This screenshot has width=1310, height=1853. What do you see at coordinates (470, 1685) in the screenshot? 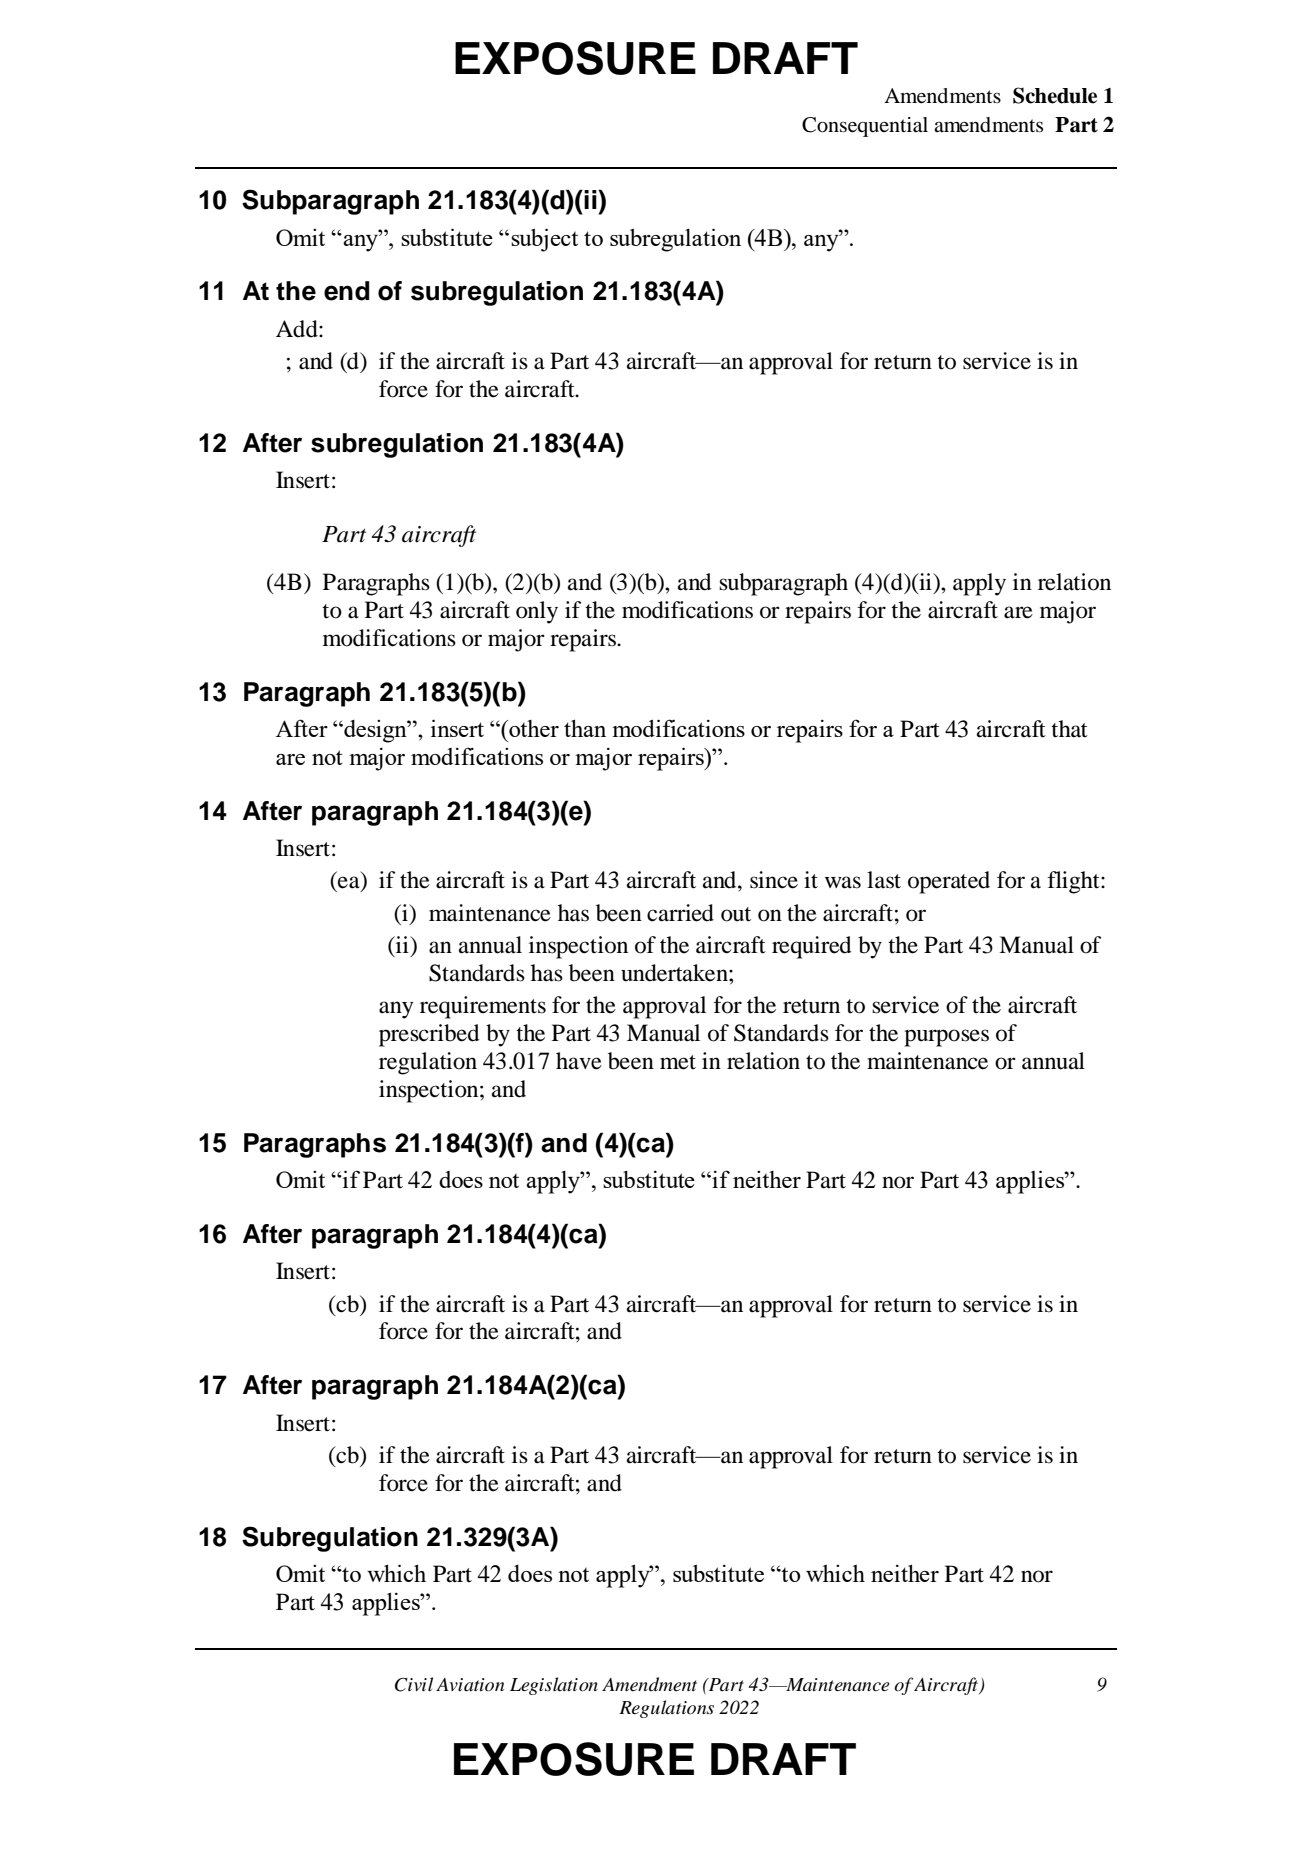
I see `Aviation` at bounding box center [470, 1685].
